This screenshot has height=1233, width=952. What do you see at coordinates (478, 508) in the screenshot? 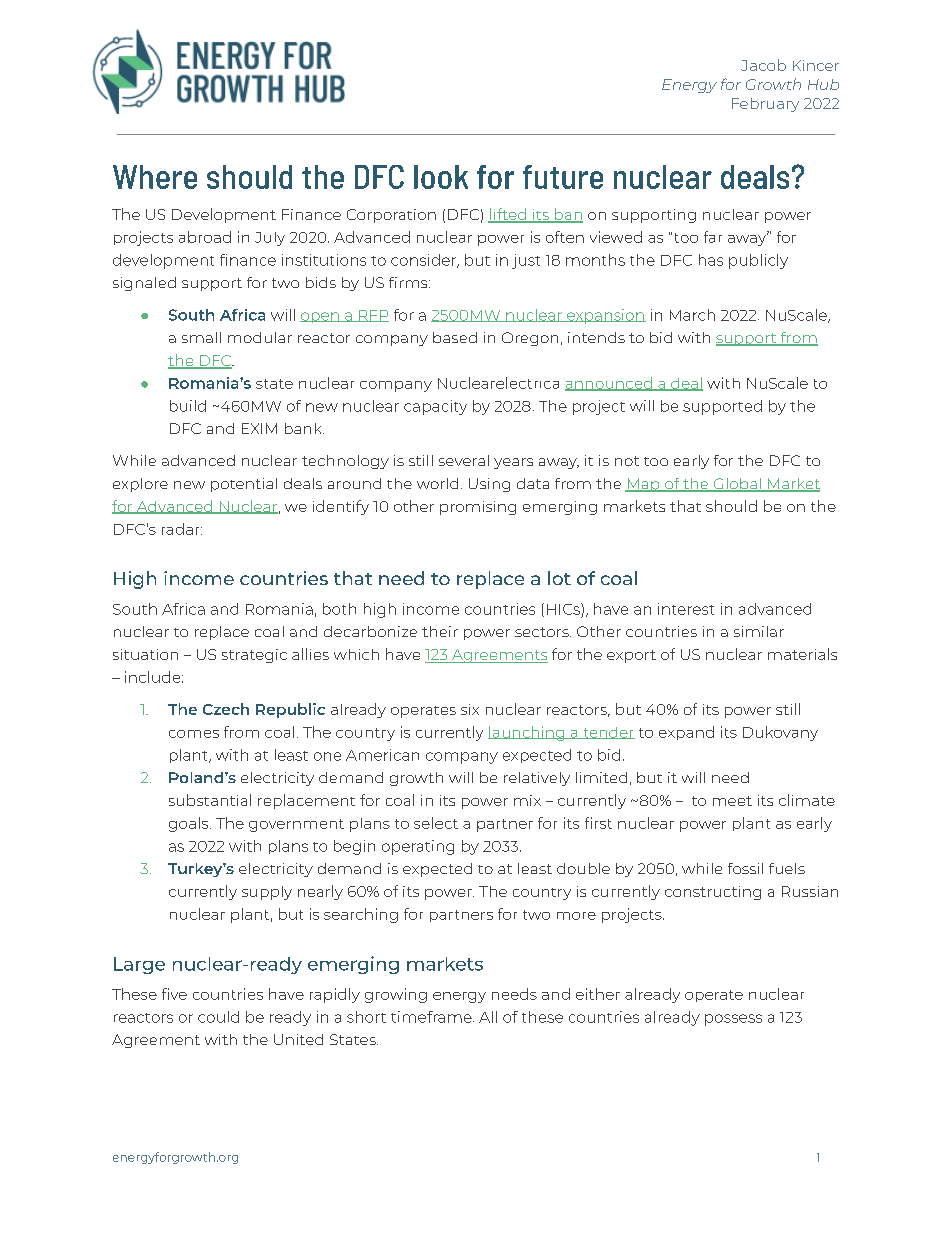
I see `promising` at bounding box center [478, 508].
